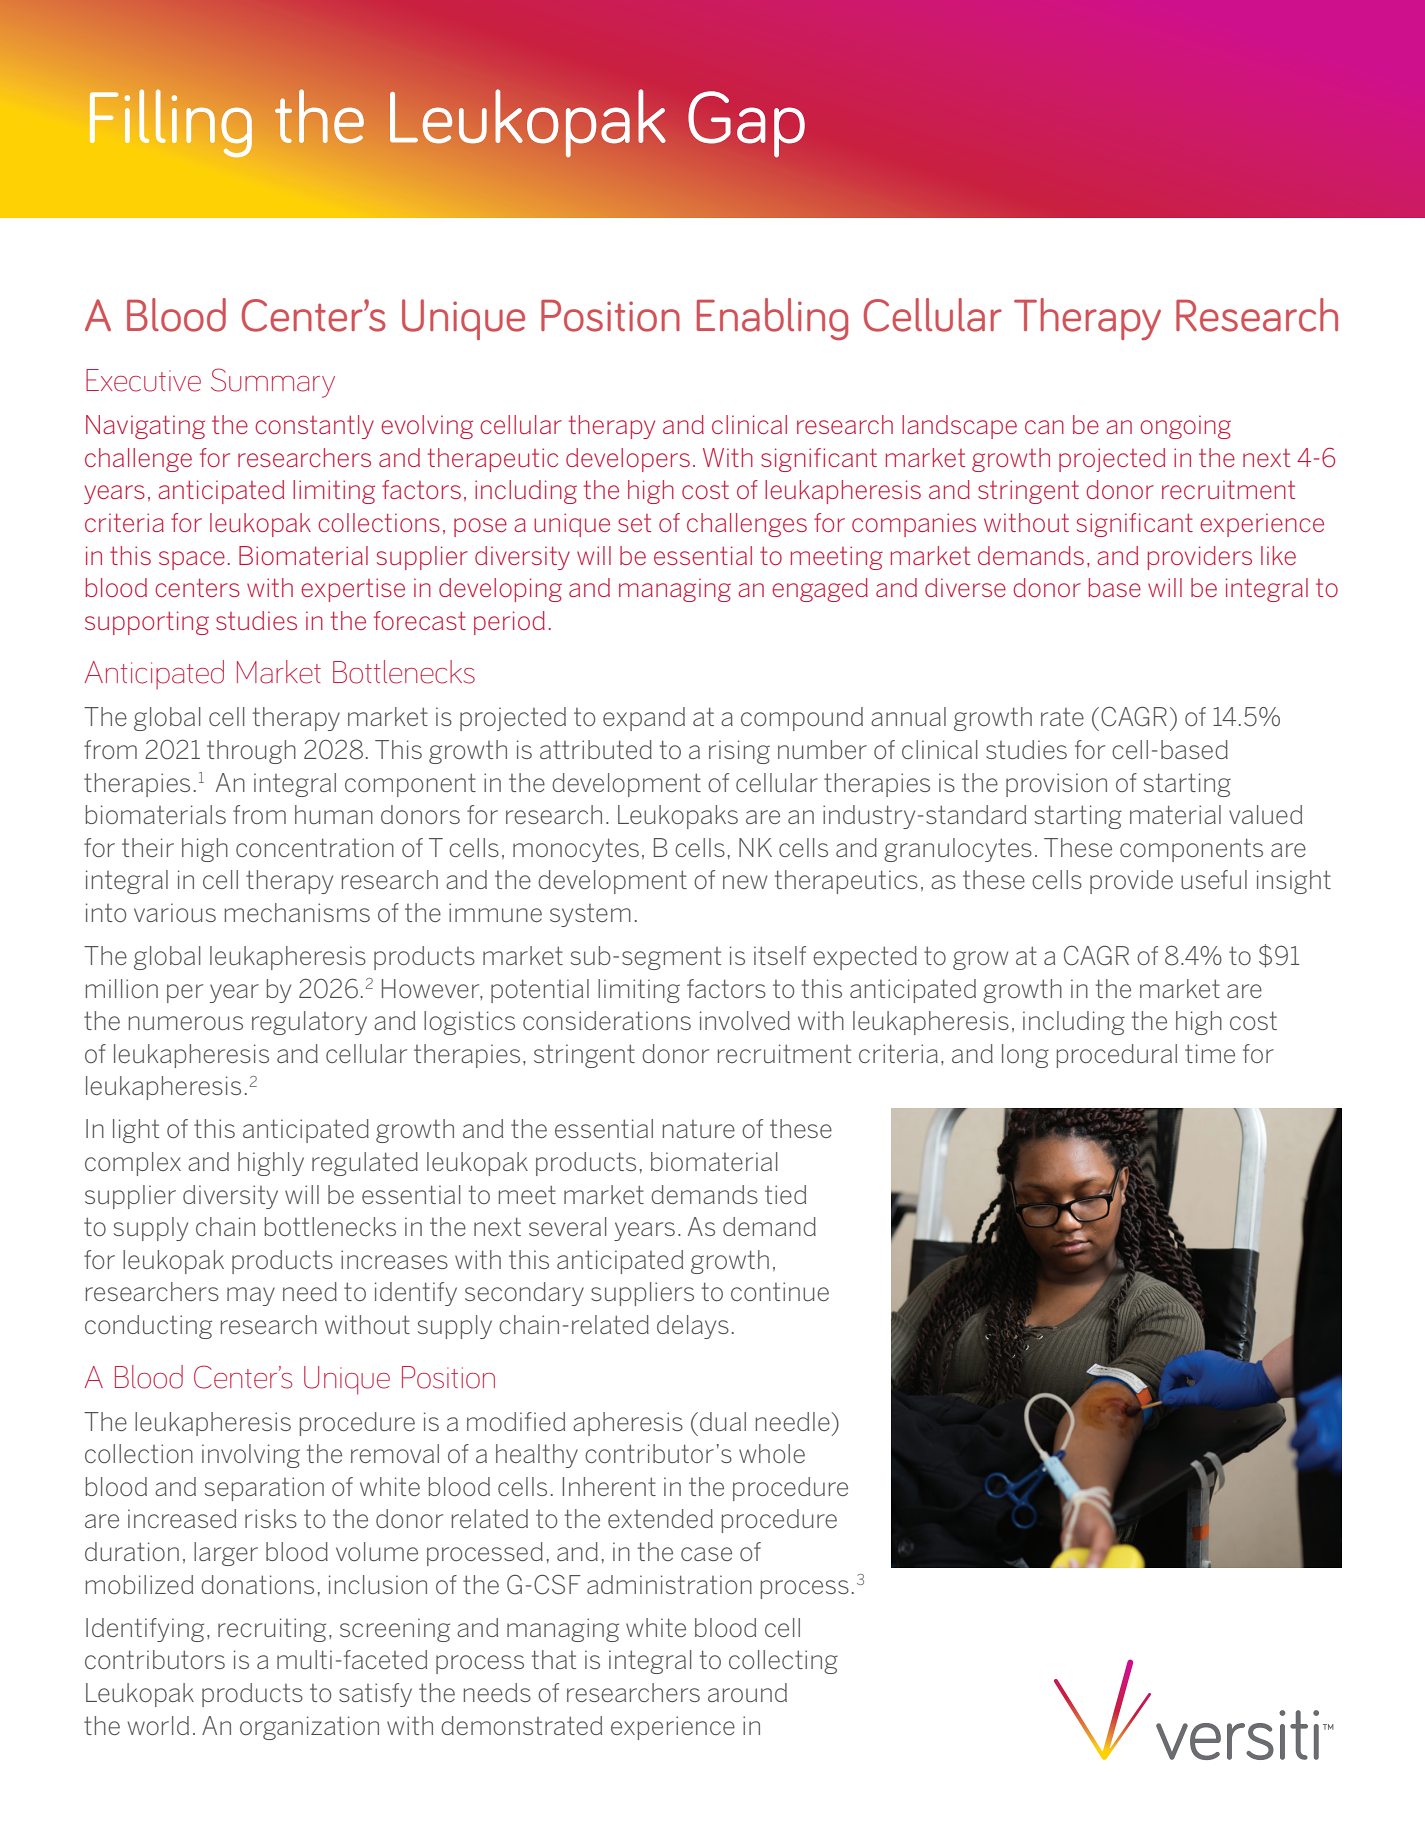  What do you see at coordinates (739, 752) in the document?
I see `rising` at bounding box center [739, 752].
